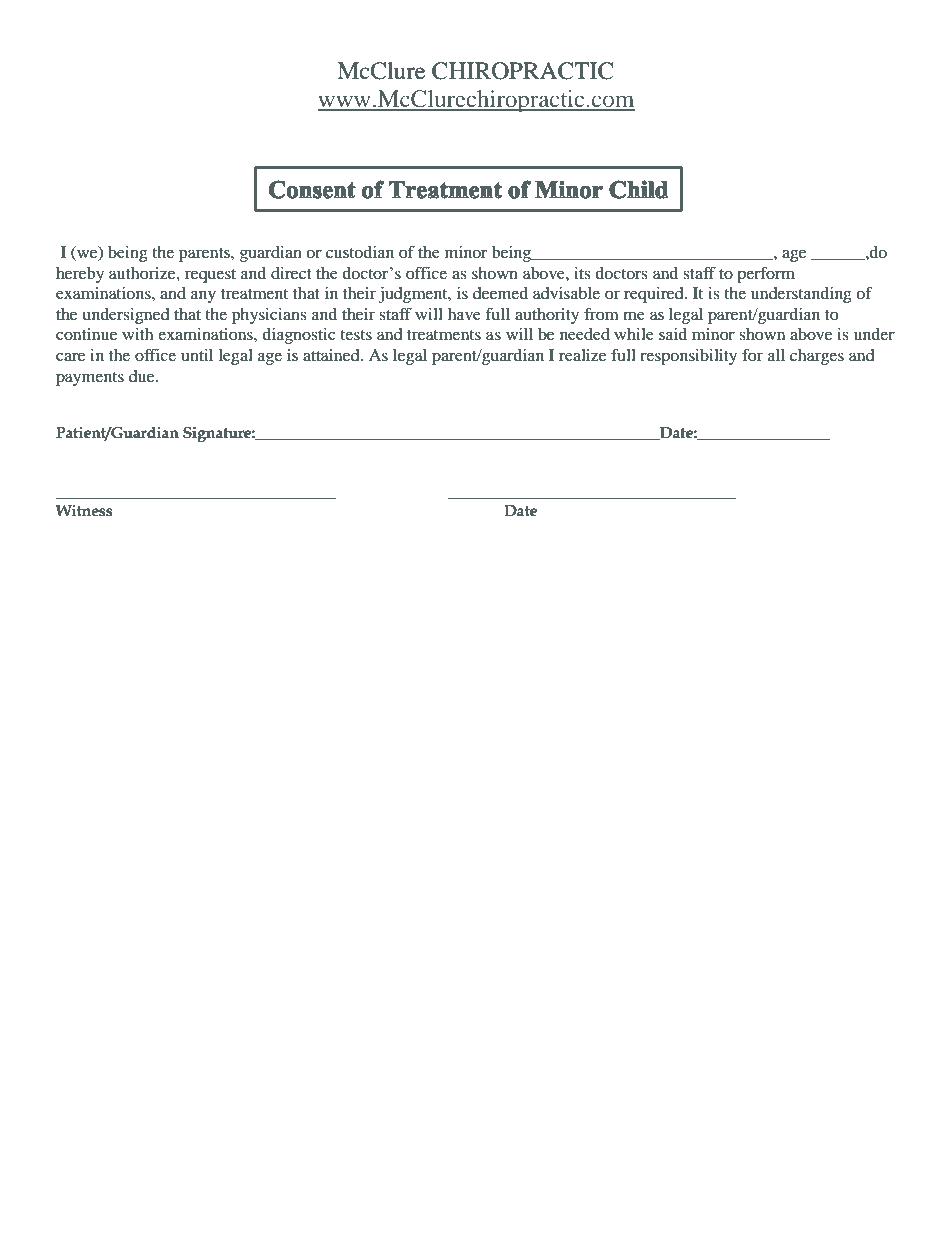 The height and width of the document is (1233, 952). What do you see at coordinates (360, 252) in the document?
I see `custodian` at bounding box center [360, 252].
